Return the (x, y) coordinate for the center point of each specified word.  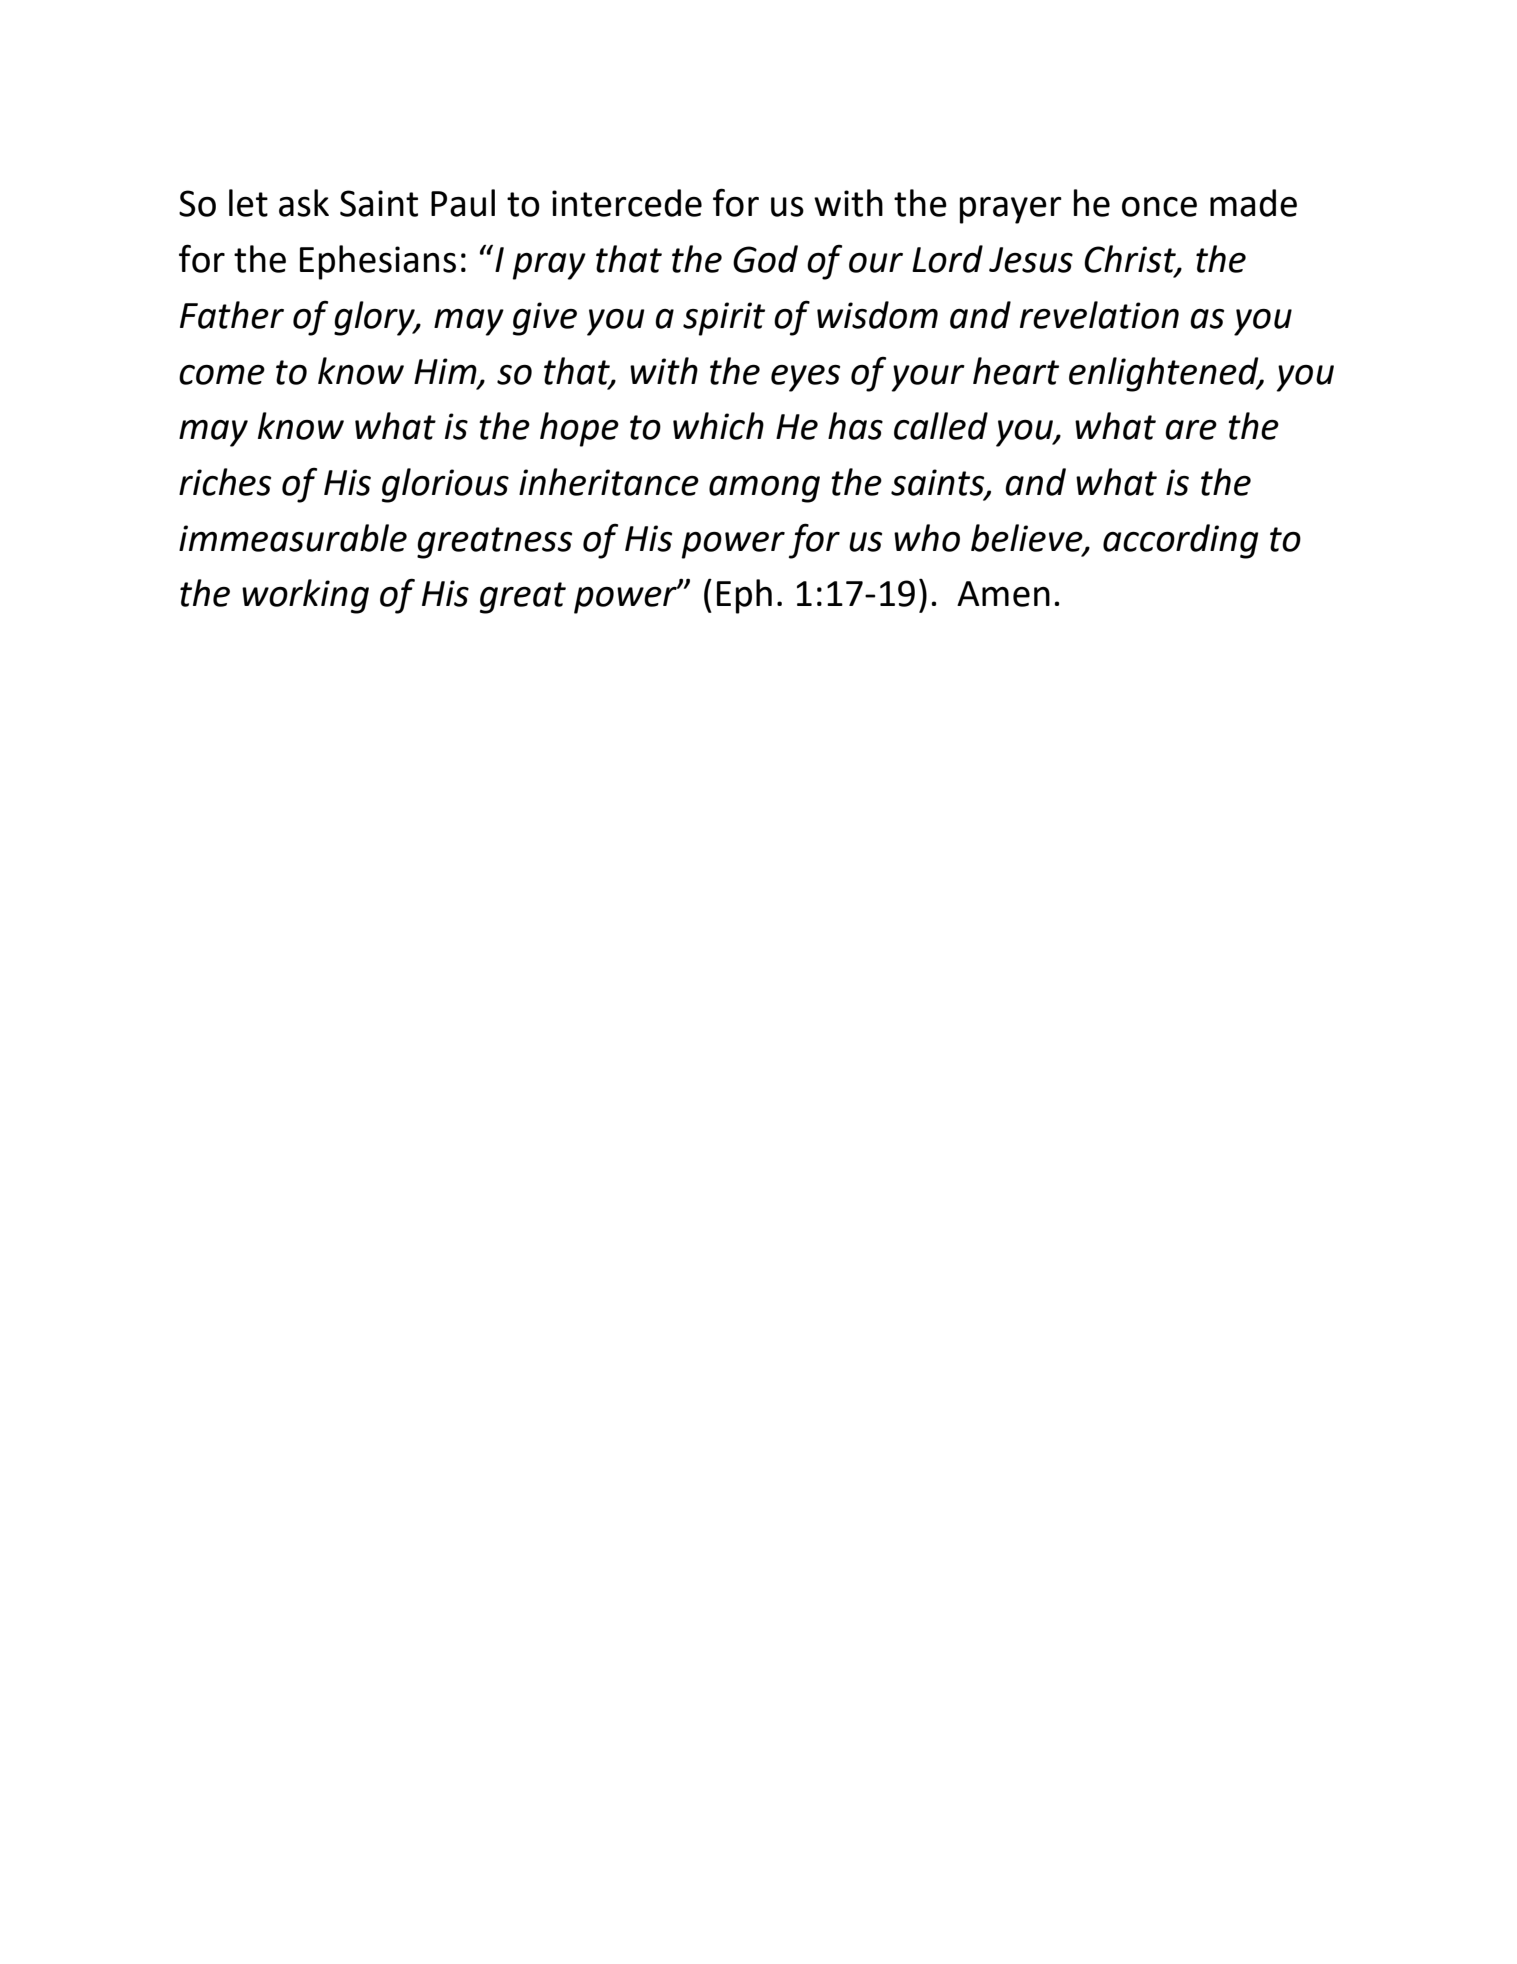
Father (232, 315)
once (1159, 207)
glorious (445, 485)
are (1191, 430)
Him (446, 372)
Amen (1003, 594)
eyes (805, 378)
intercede (627, 203)
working (305, 596)
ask (304, 203)
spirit (724, 319)
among (764, 489)
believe (1028, 538)
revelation (1099, 315)
